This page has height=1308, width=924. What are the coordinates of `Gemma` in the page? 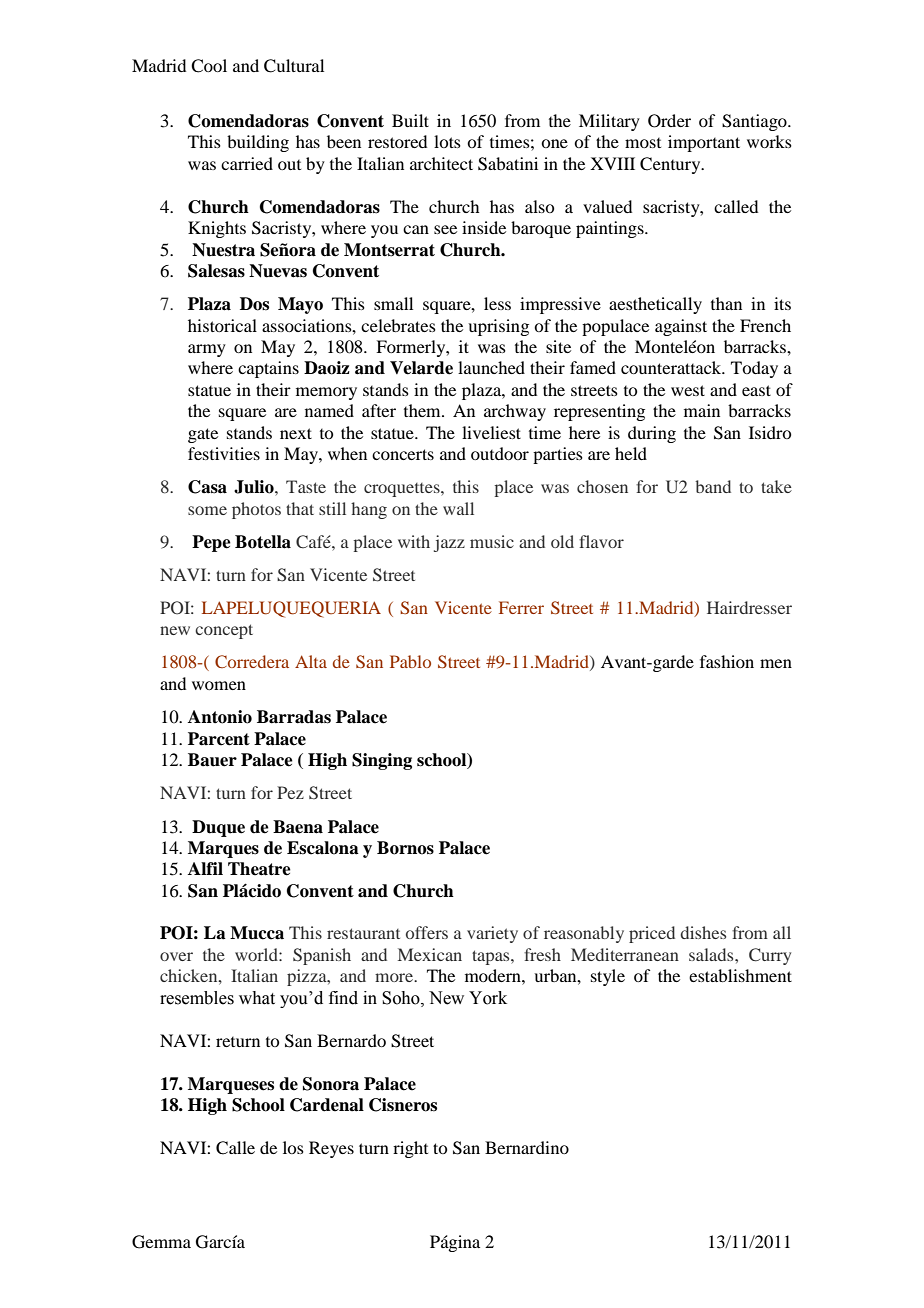 It's located at (161, 1242).
